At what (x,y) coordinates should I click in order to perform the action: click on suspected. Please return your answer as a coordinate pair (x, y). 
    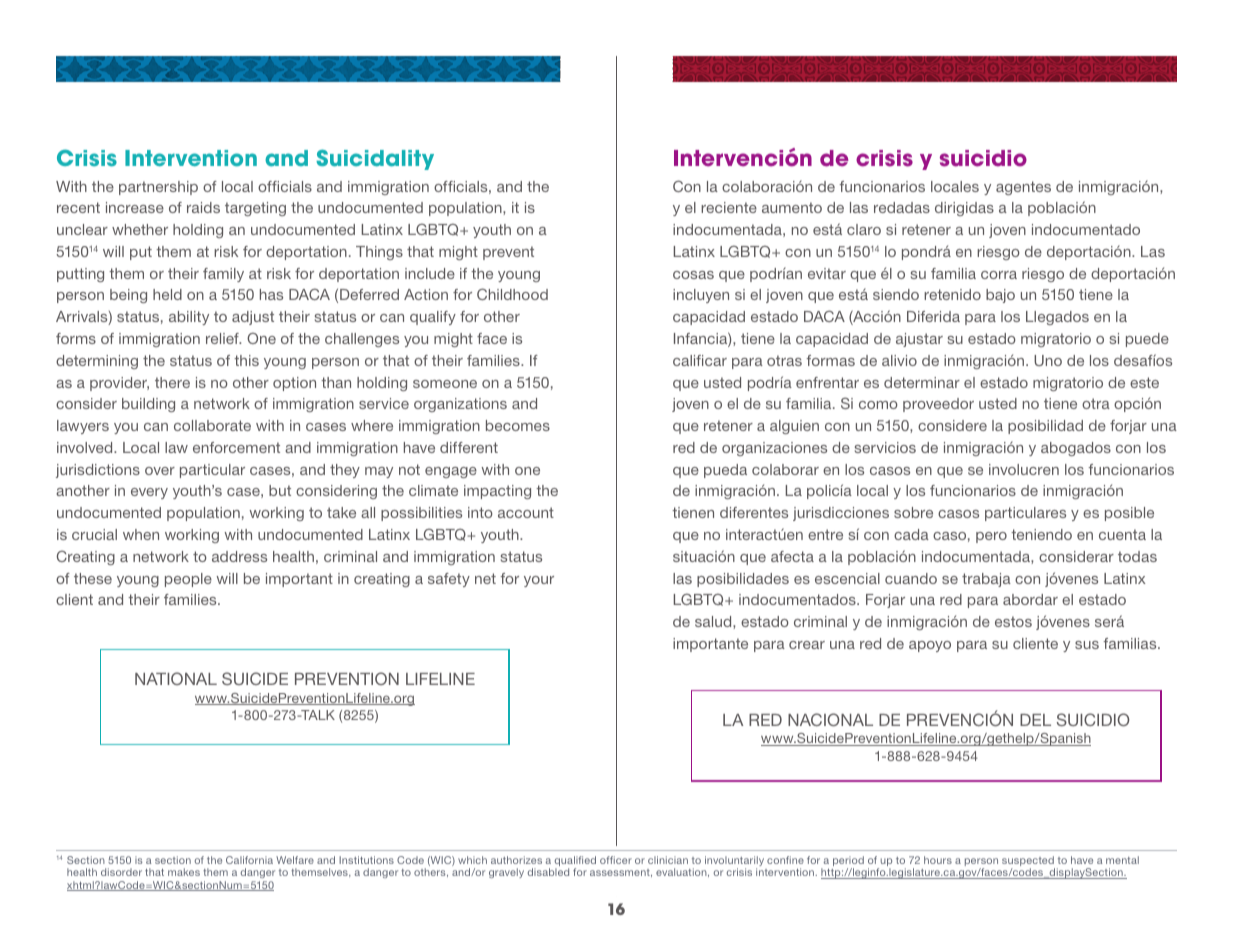
    Looking at the image, I should click on (1028, 862).
